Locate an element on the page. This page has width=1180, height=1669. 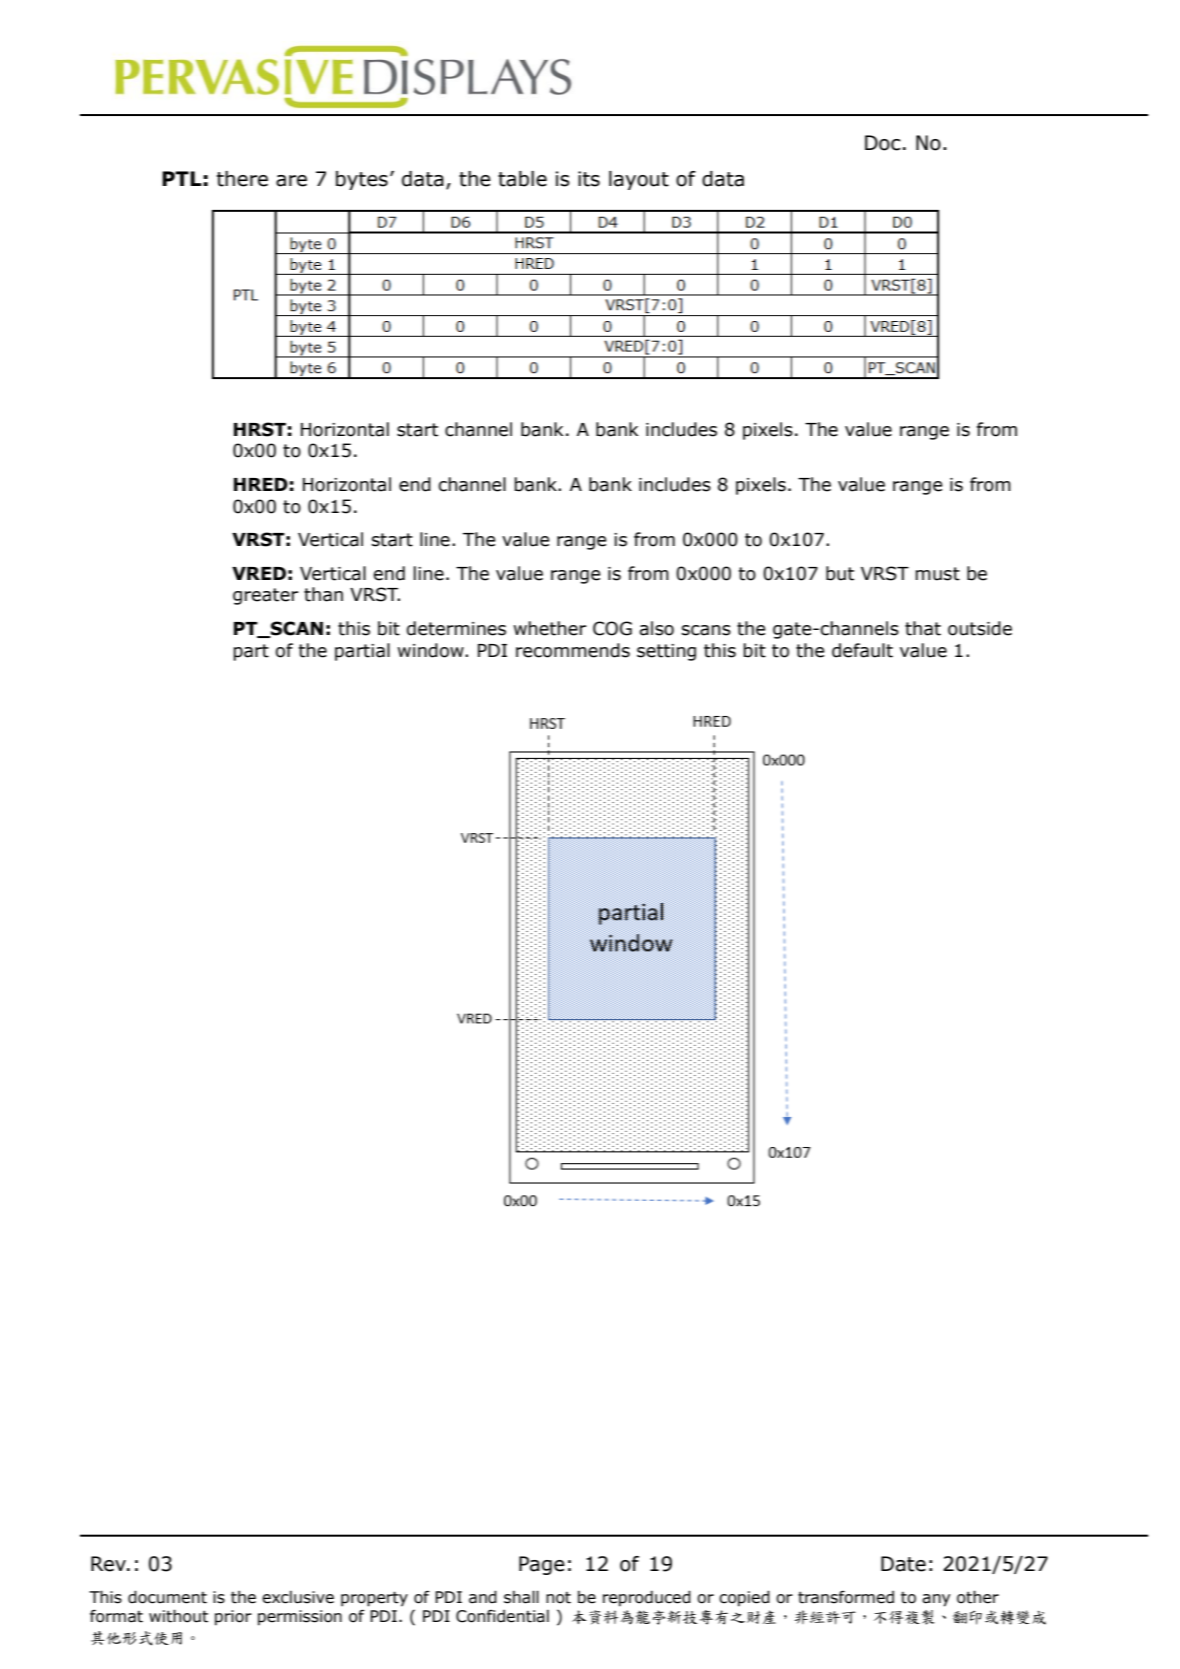
greater is located at coordinates (265, 596).
